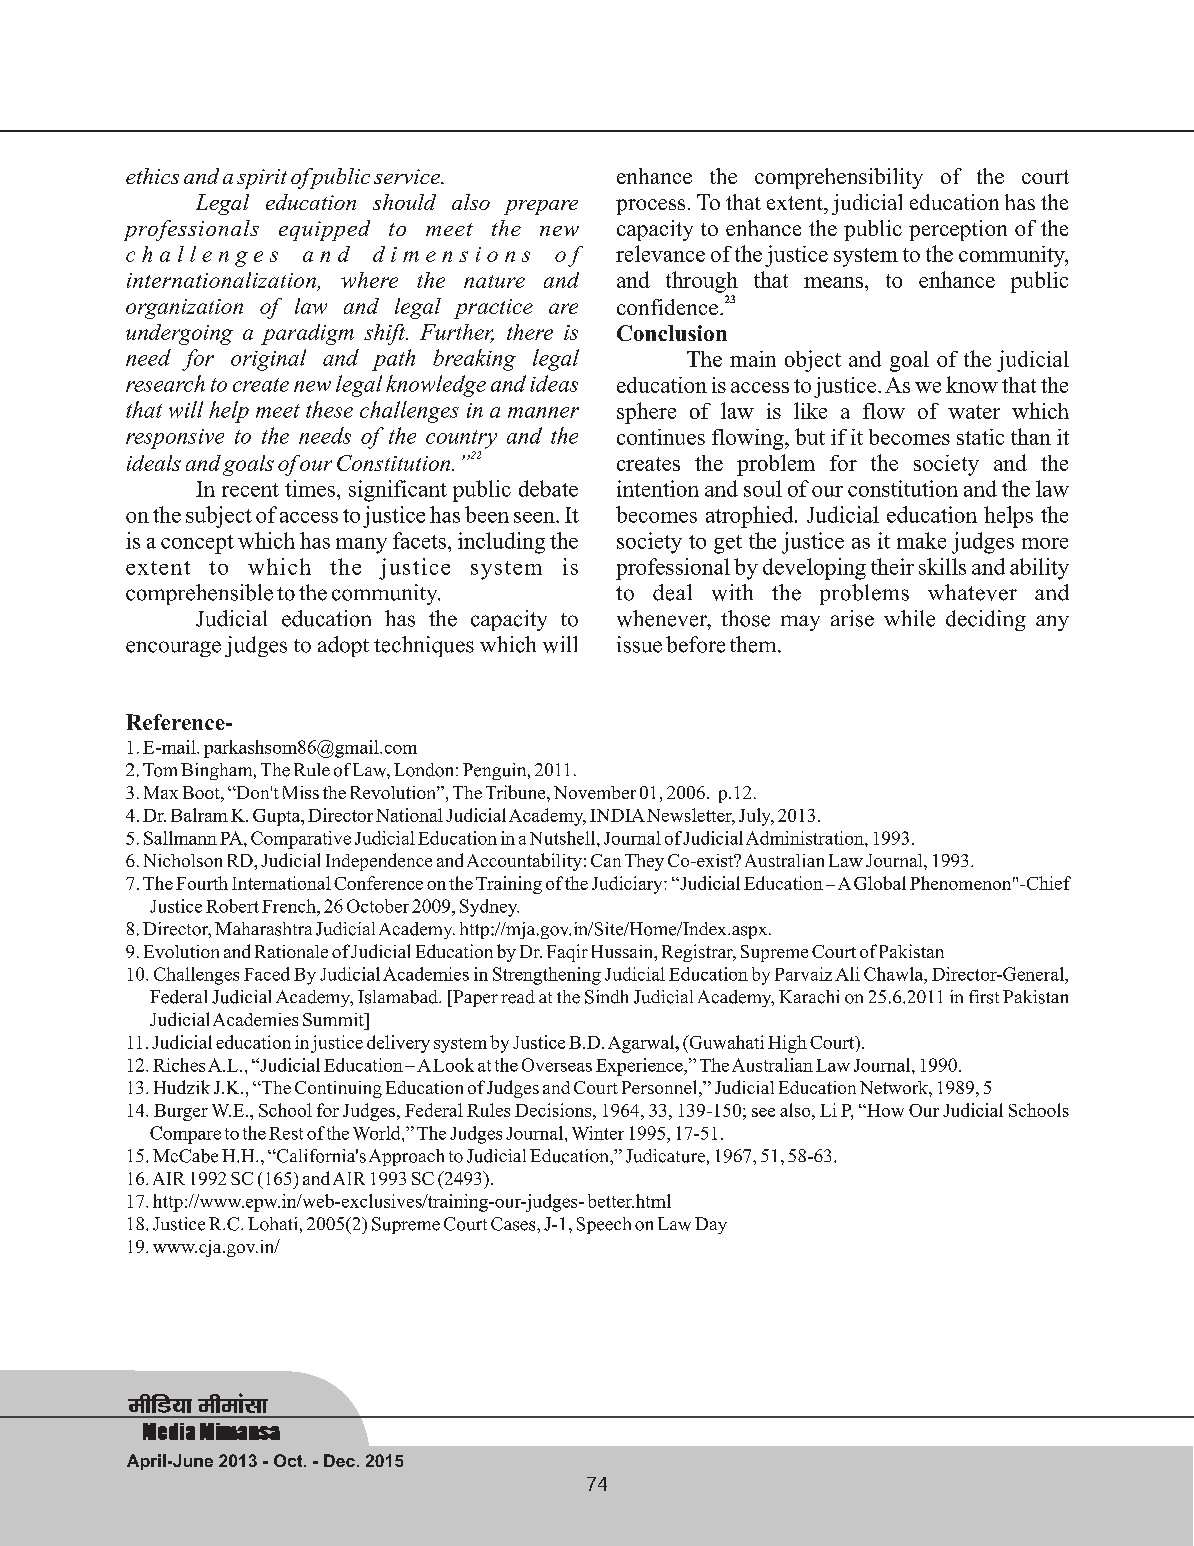 The height and width of the screenshot is (1546, 1194). Describe the element at coordinates (756, 817) in the screenshot. I see `July` at that location.
